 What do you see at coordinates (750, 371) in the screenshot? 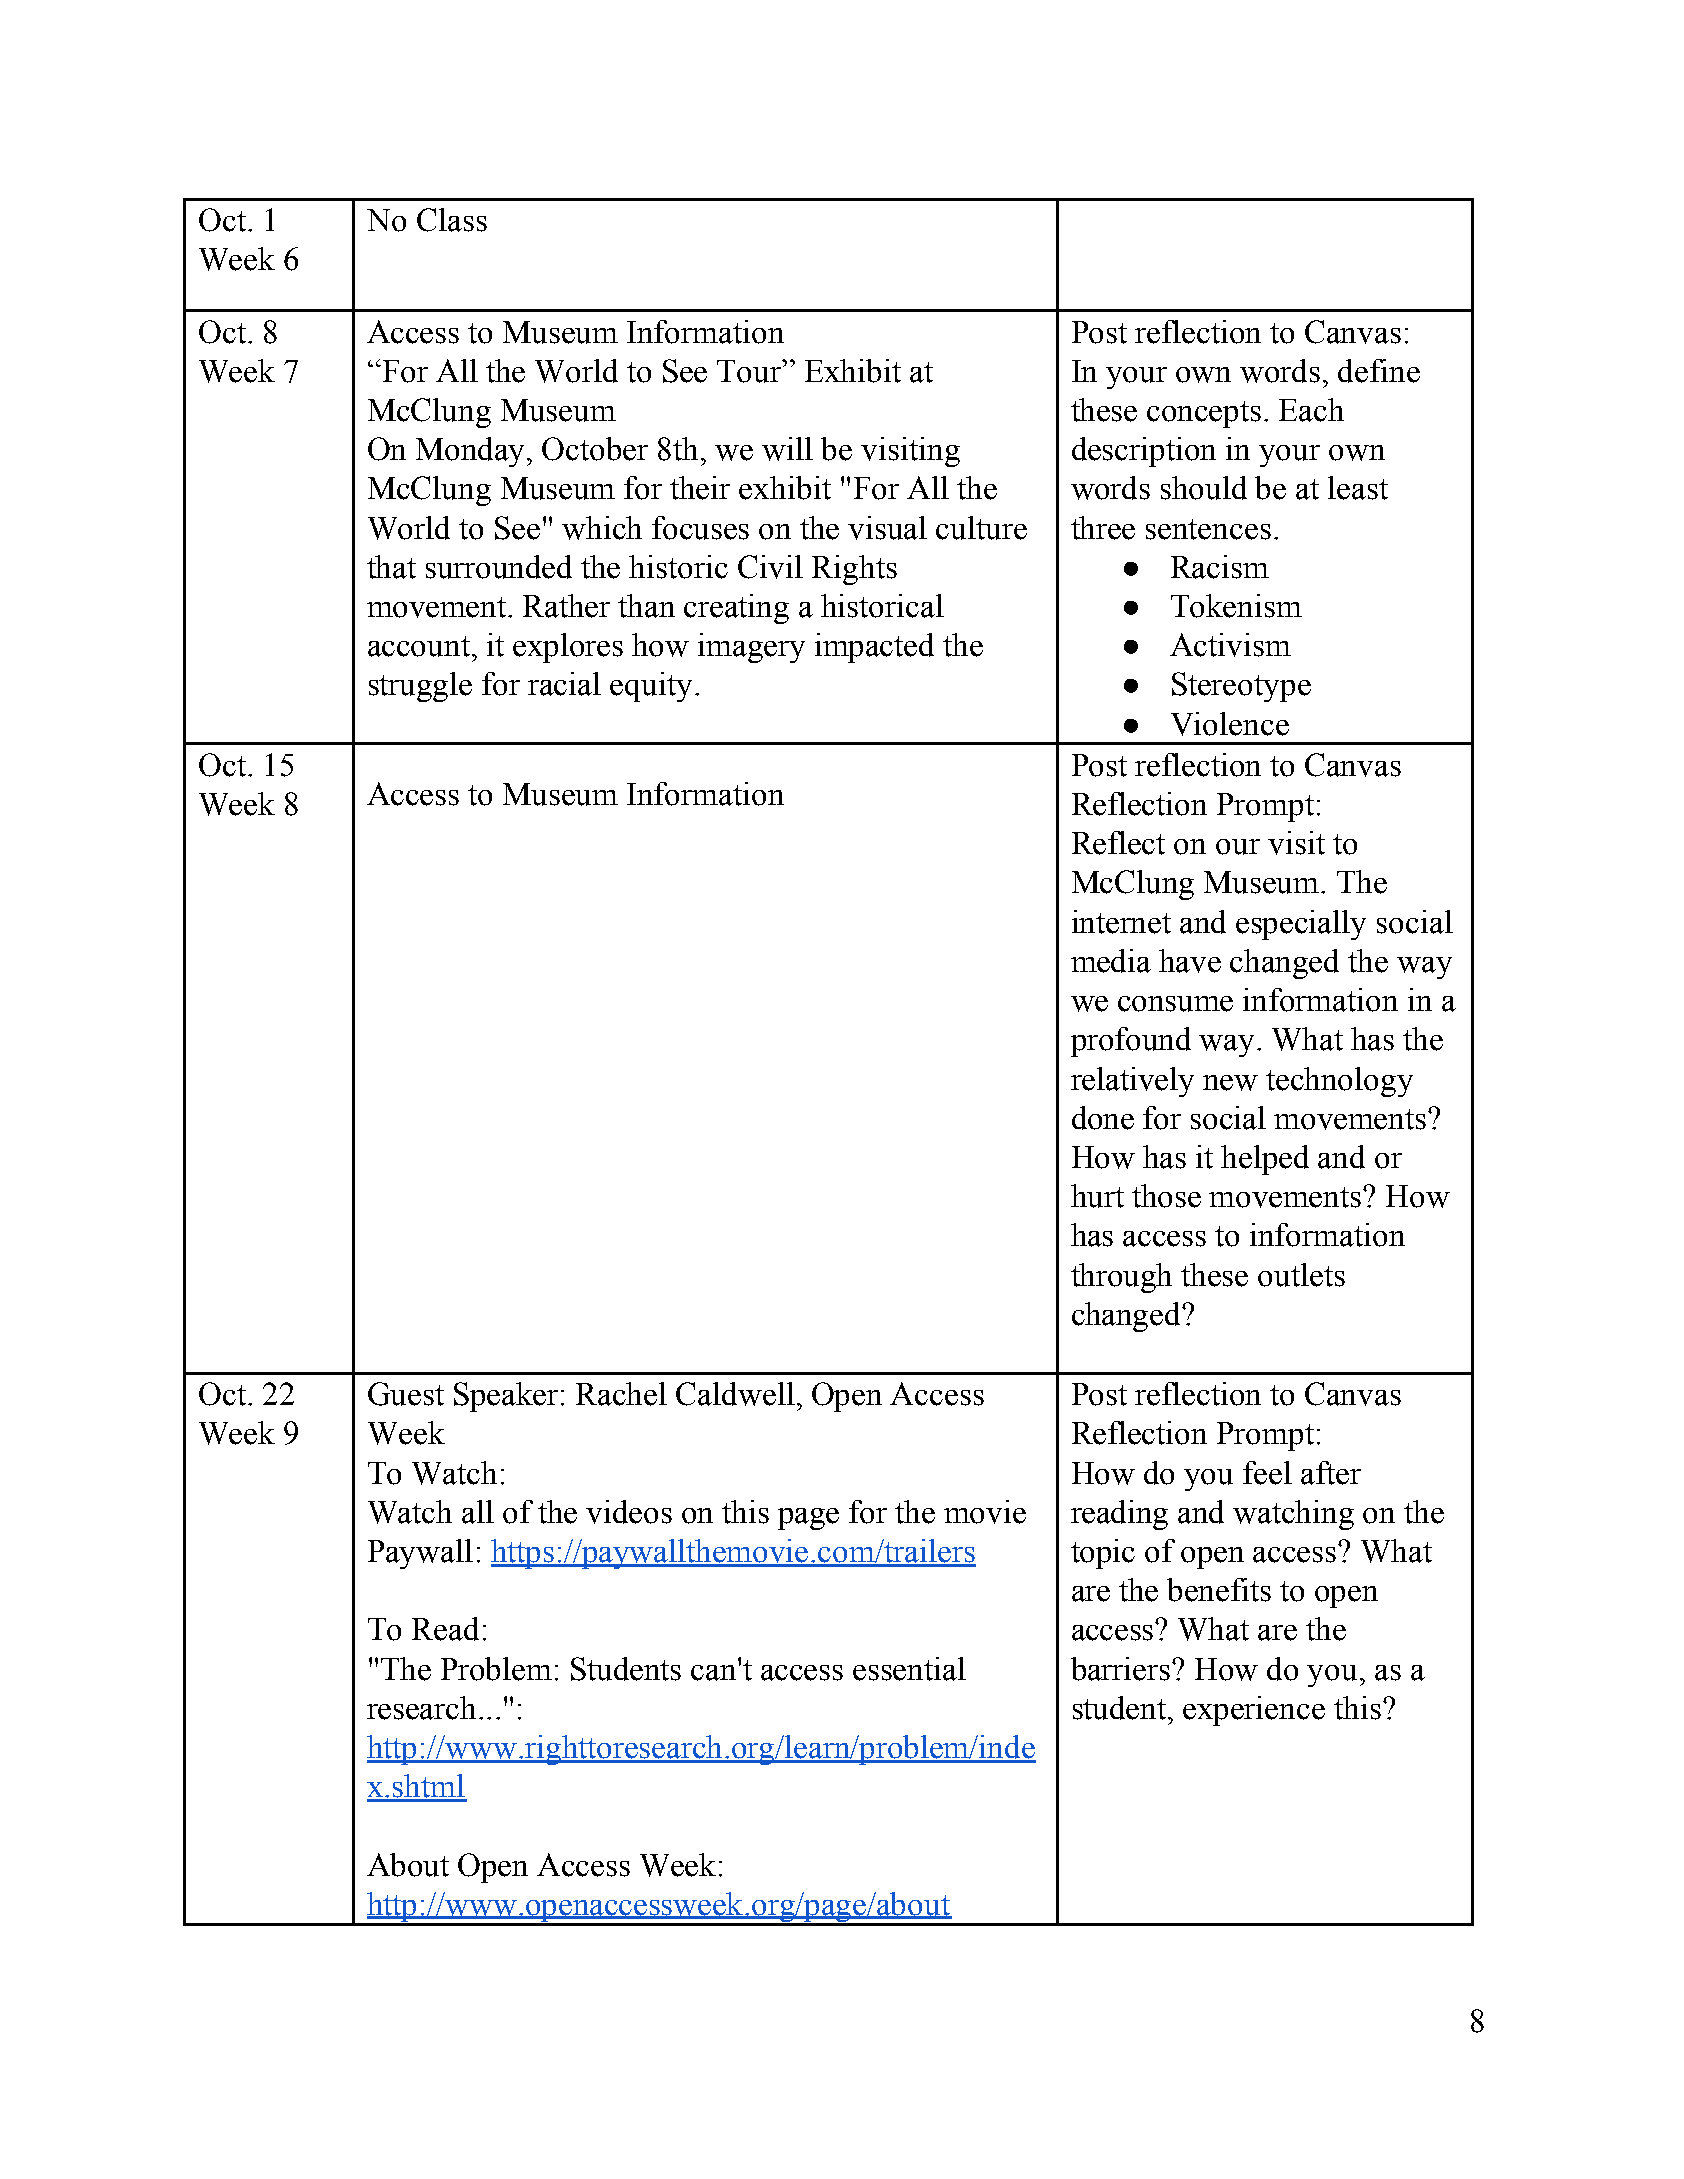
I see `Tour` at bounding box center [750, 371].
